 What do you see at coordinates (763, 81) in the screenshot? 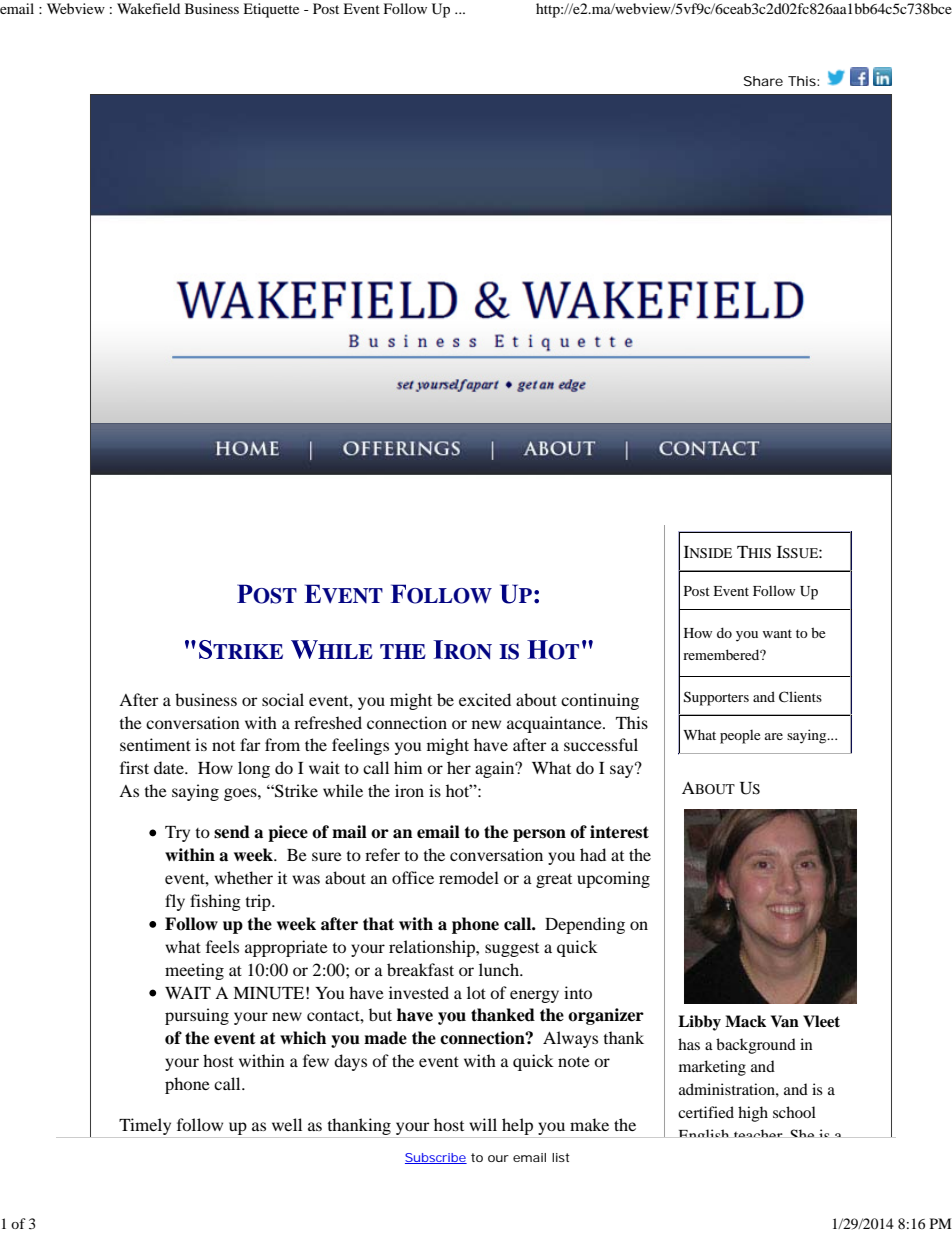
I see `Share` at bounding box center [763, 81].
